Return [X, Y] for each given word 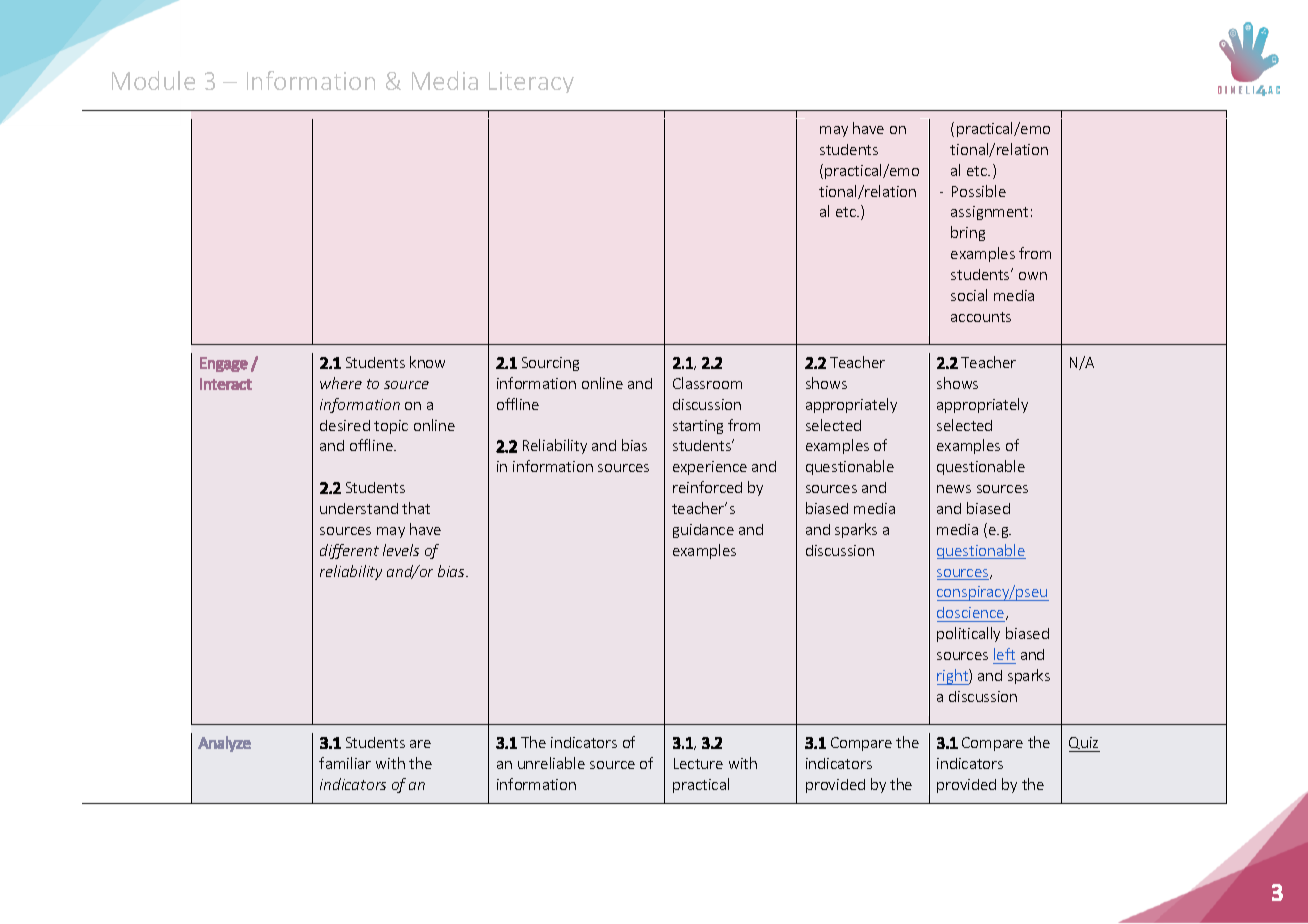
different [349, 551]
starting [698, 427]
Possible [979, 191]
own [1033, 276]
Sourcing [550, 364]
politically [968, 634]
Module [153, 80]
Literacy [531, 82]
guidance [703, 531]
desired [345, 425]
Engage [224, 364]
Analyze [224, 744]
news [954, 489]
